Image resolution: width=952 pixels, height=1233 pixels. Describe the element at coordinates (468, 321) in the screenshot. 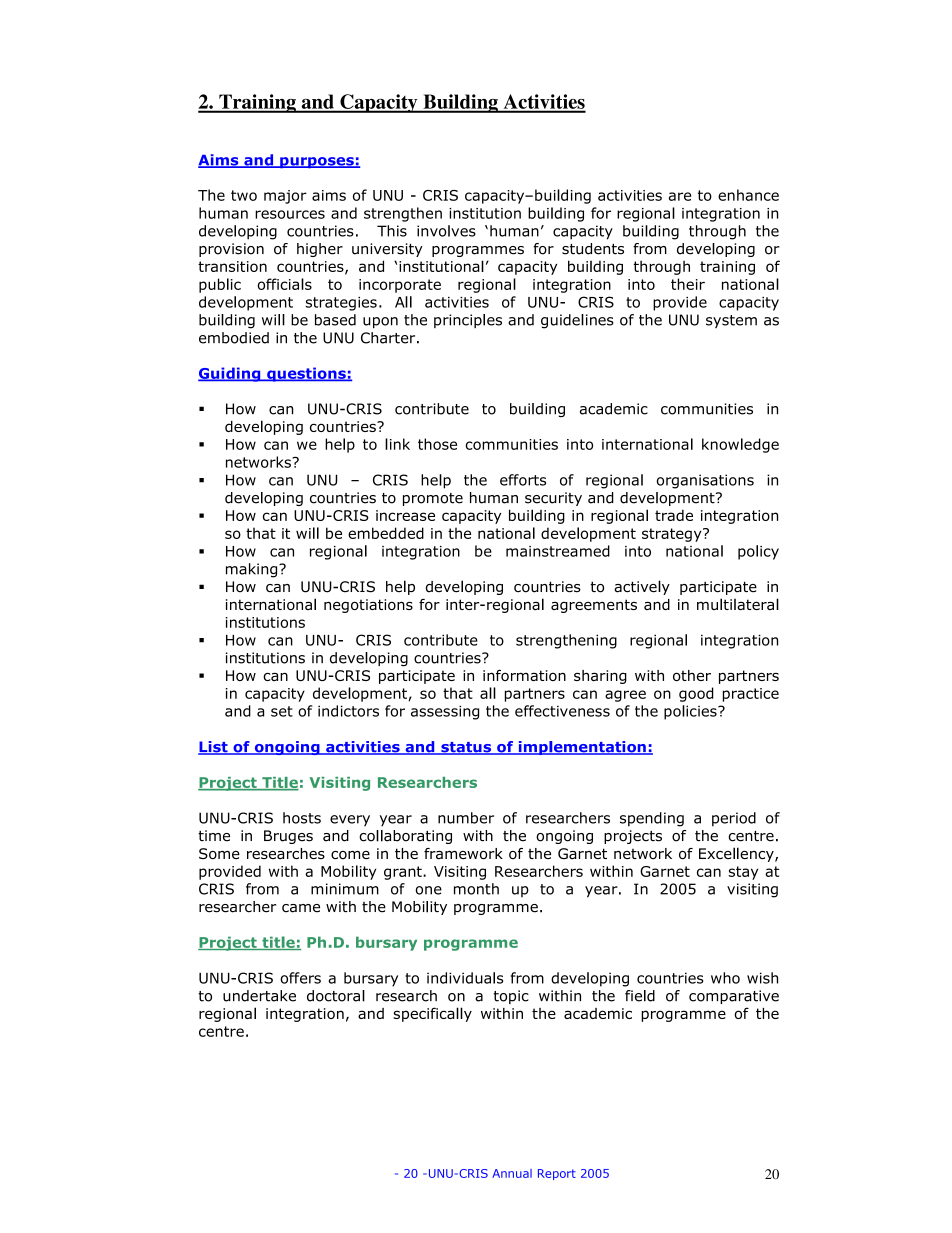

I see `principles` at that location.
